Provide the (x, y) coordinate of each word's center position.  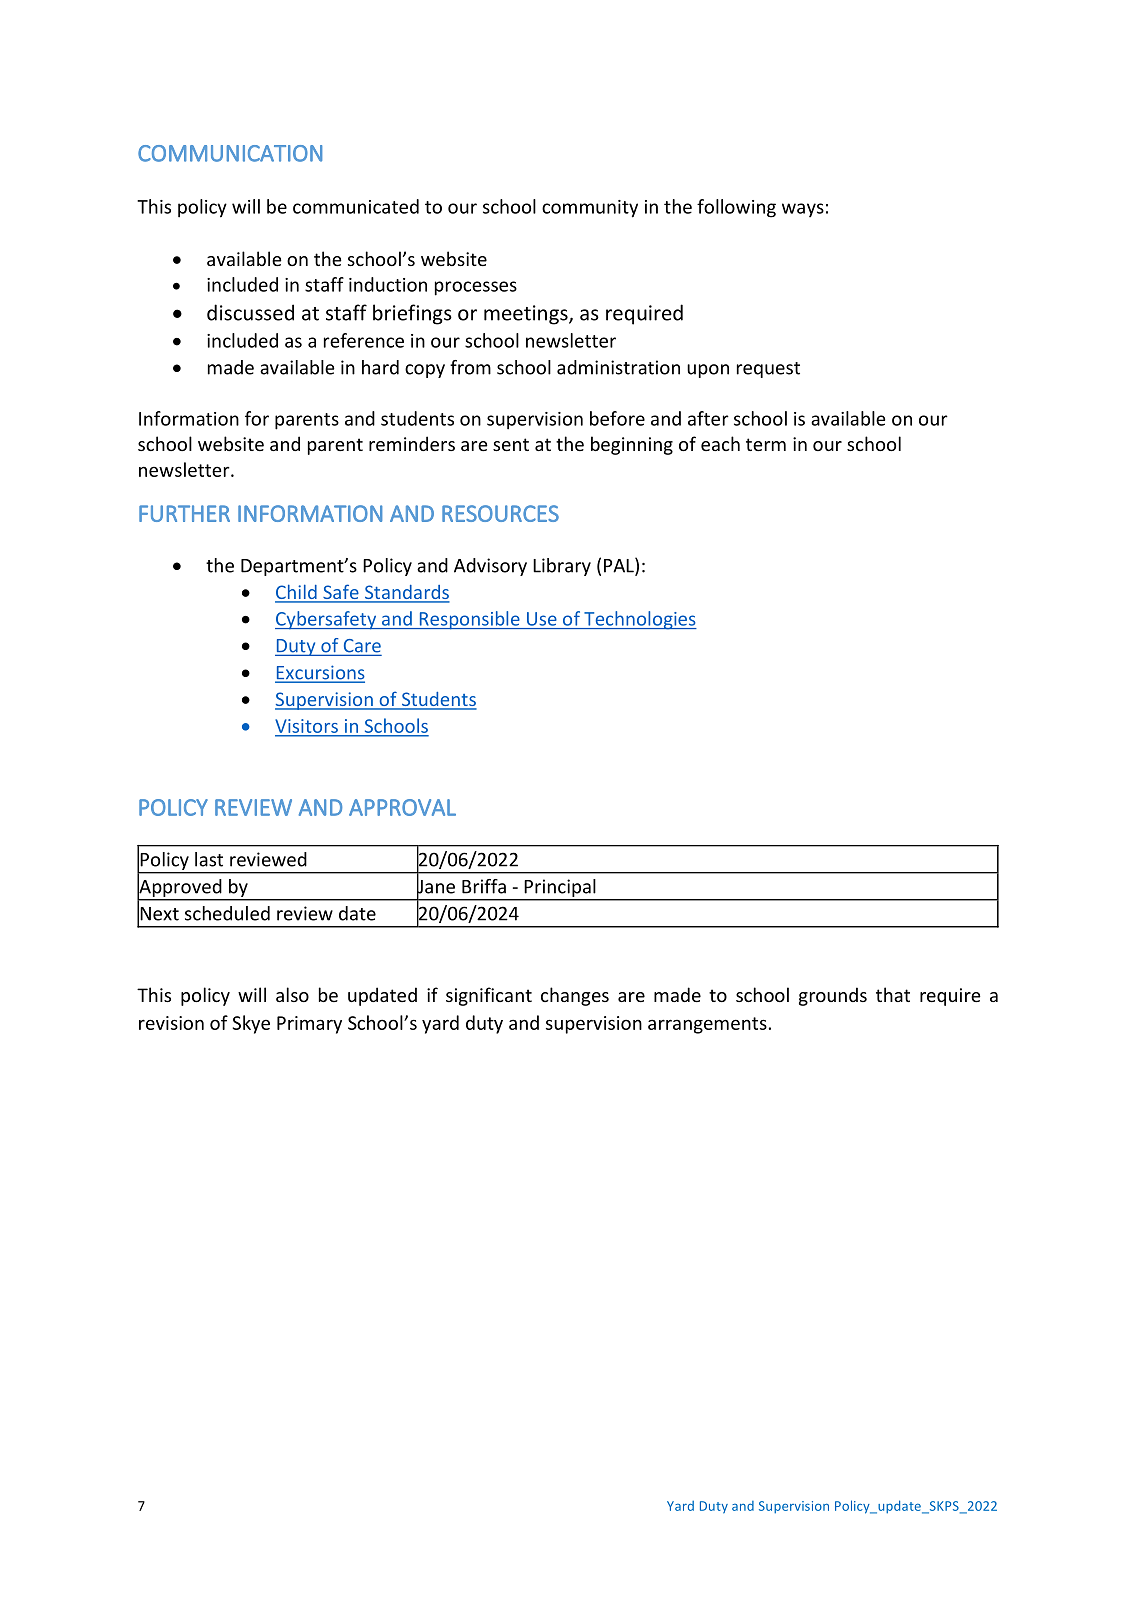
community (590, 209)
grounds (833, 996)
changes (575, 996)
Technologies (639, 620)
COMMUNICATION (230, 153)
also (292, 994)
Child (297, 593)
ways (803, 210)
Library (562, 567)
